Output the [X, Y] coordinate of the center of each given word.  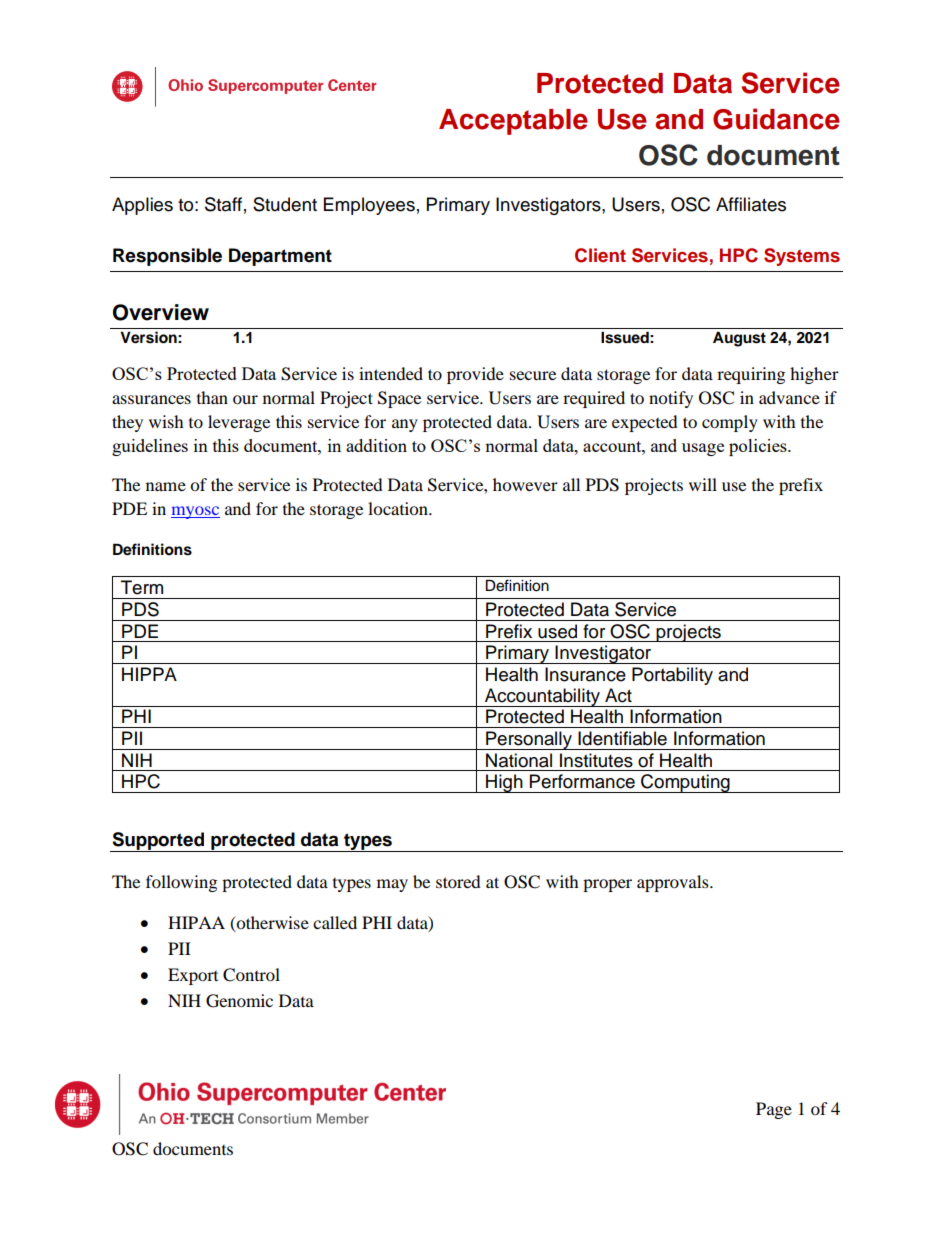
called [335, 922]
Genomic [239, 1001]
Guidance [776, 119]
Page [774, 1110]
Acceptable [513, 122]
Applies [142, 206]
